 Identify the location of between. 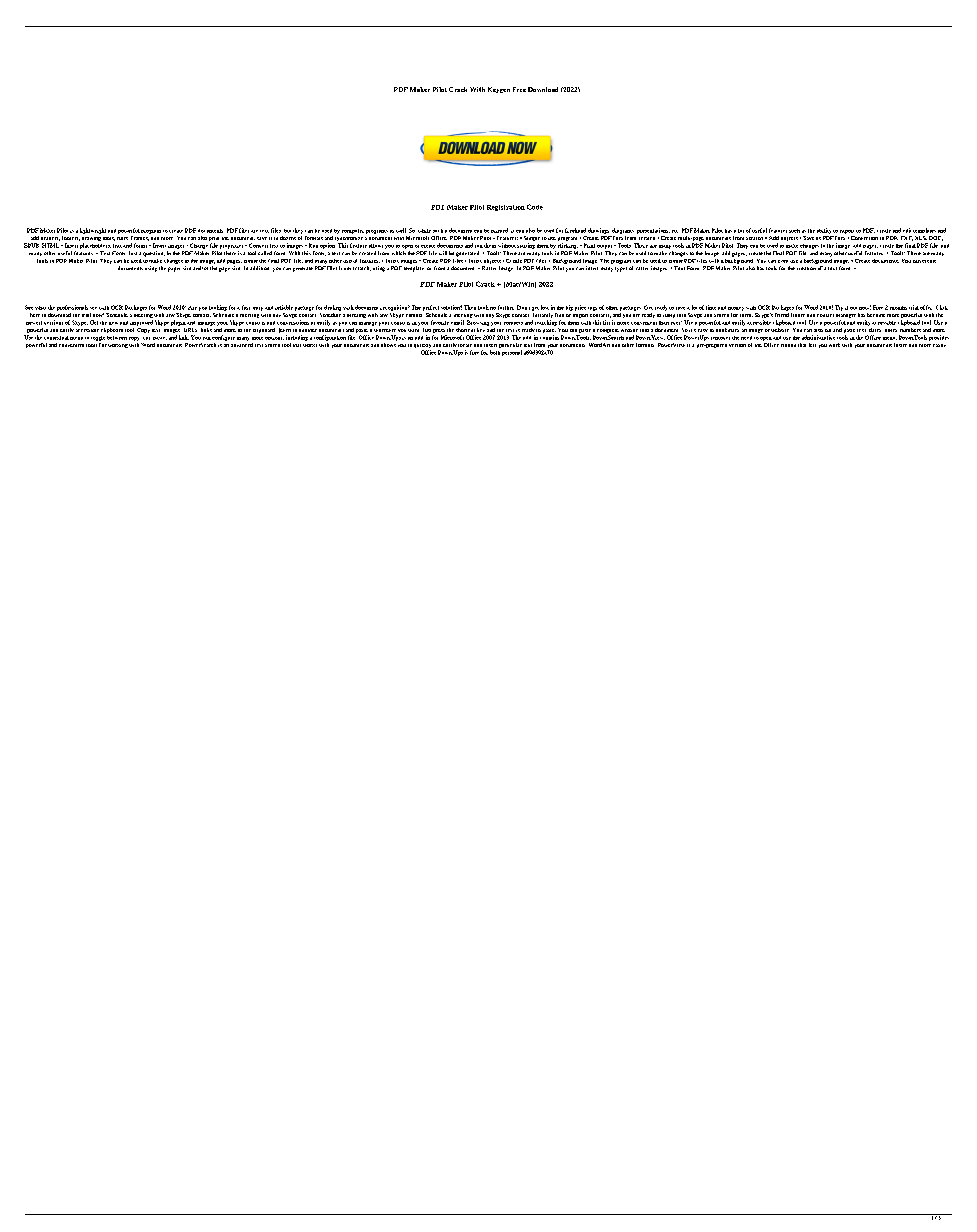
(117, 338).
